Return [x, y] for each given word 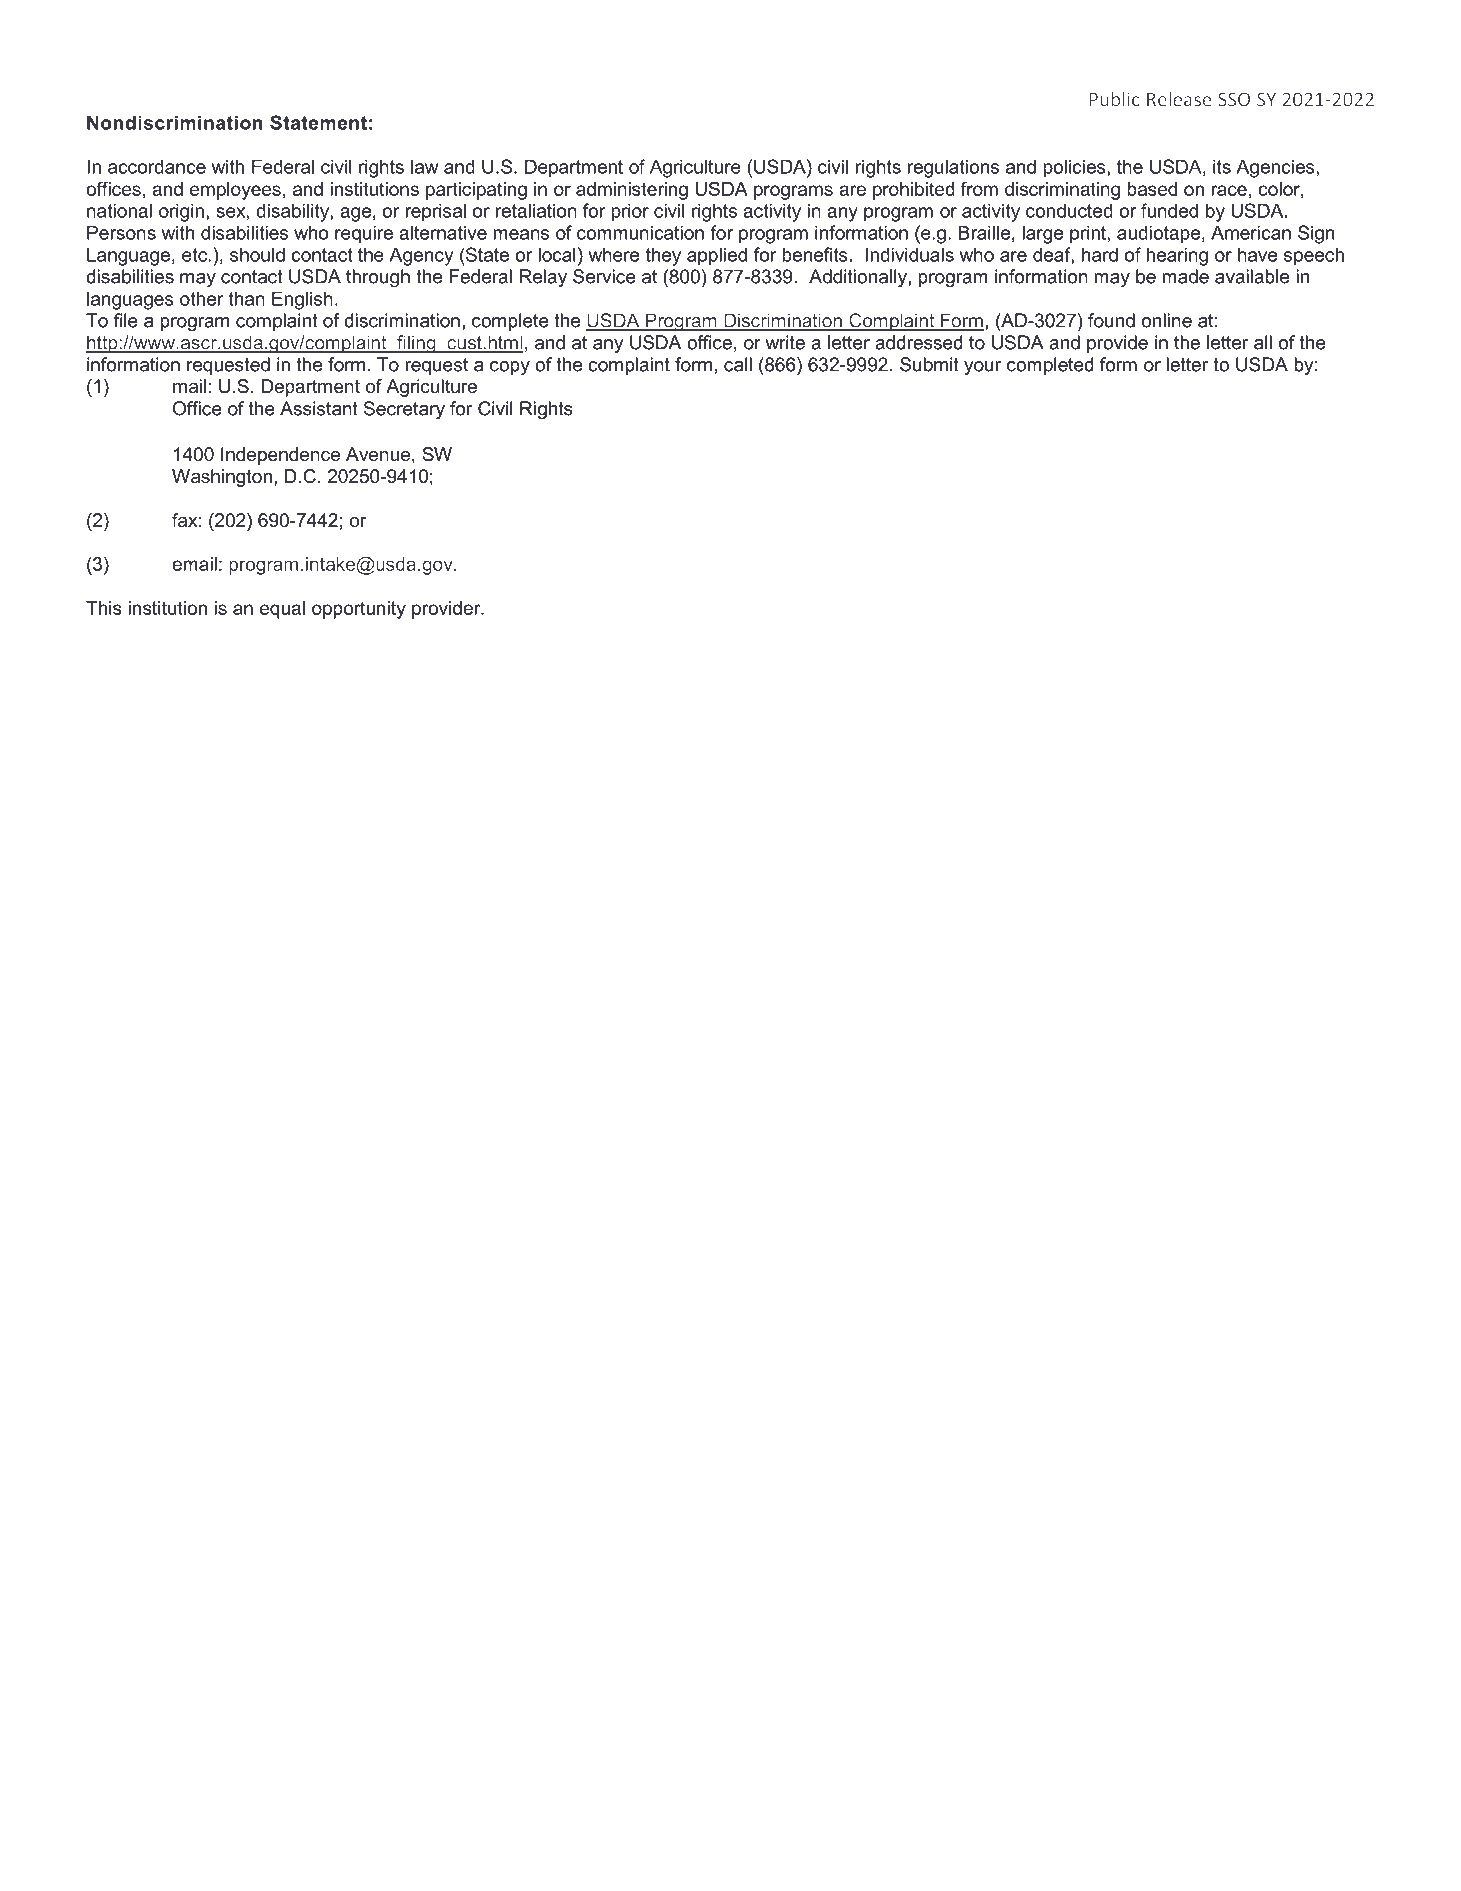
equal [282, 610]
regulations [953, 168]
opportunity [359, 610]
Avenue [378, 454]
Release [1179, 99]
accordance [157, 166]
